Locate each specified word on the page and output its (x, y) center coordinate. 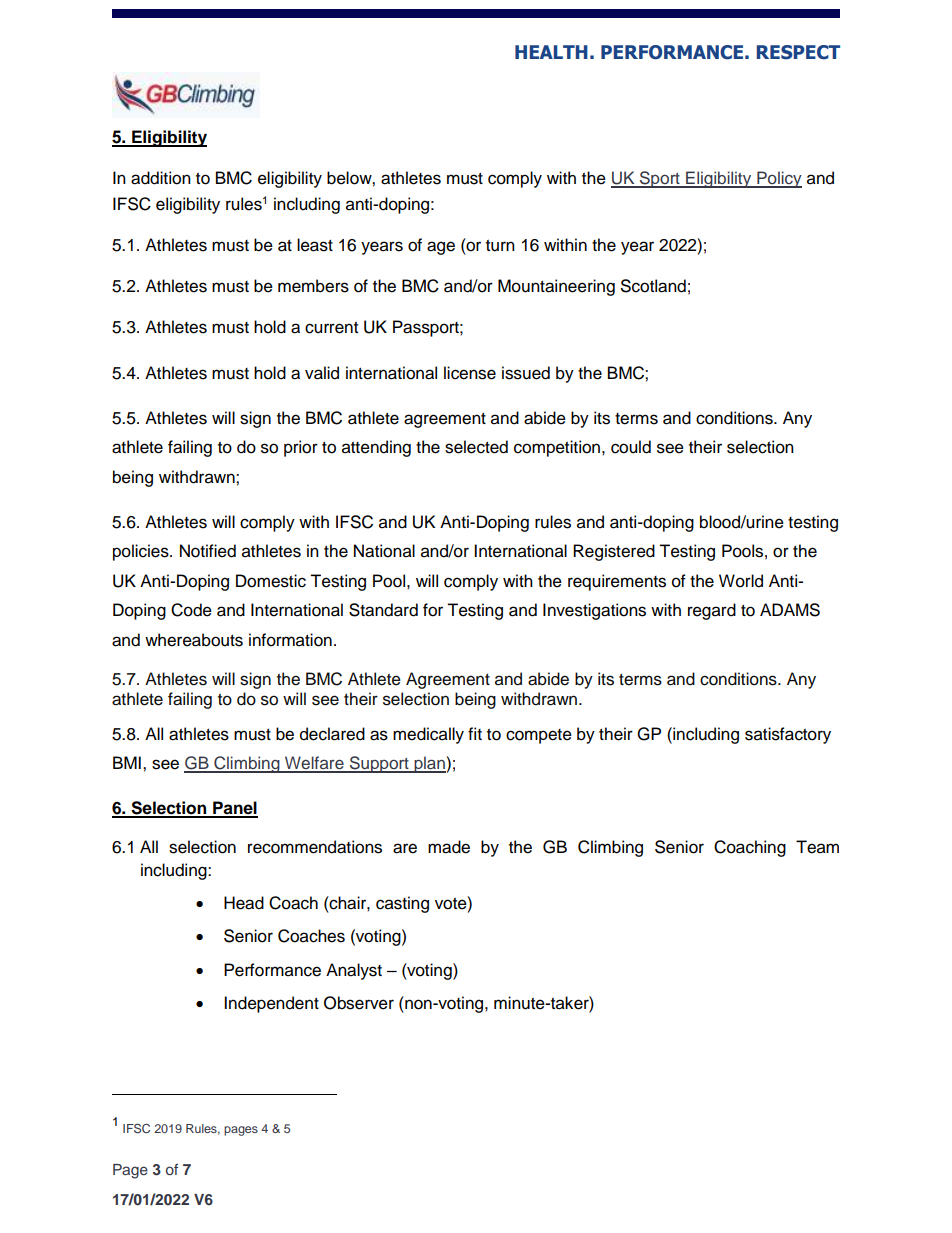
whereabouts (194, 640)
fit (475, 733)
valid (322, 373)
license (470, 373)
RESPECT (798, 52)
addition (161, 178)
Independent (271, 1004)
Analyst (354, 971)
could (631, 447)
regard (712, 611)
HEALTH (551, 52)
